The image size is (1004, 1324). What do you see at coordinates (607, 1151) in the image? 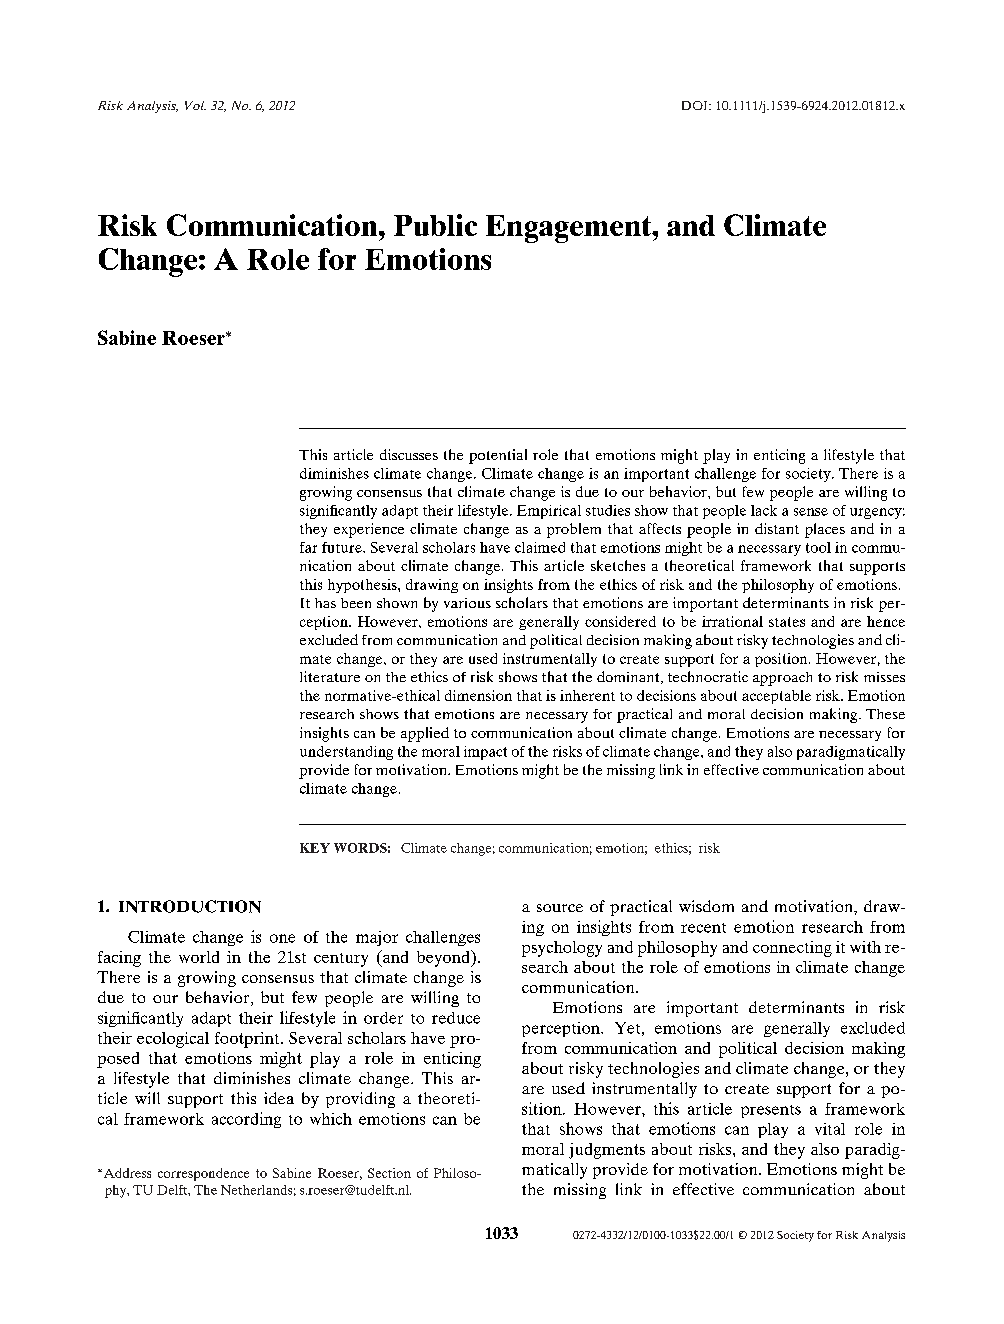
I see `judgments` at bounding box center [607, 1151].
